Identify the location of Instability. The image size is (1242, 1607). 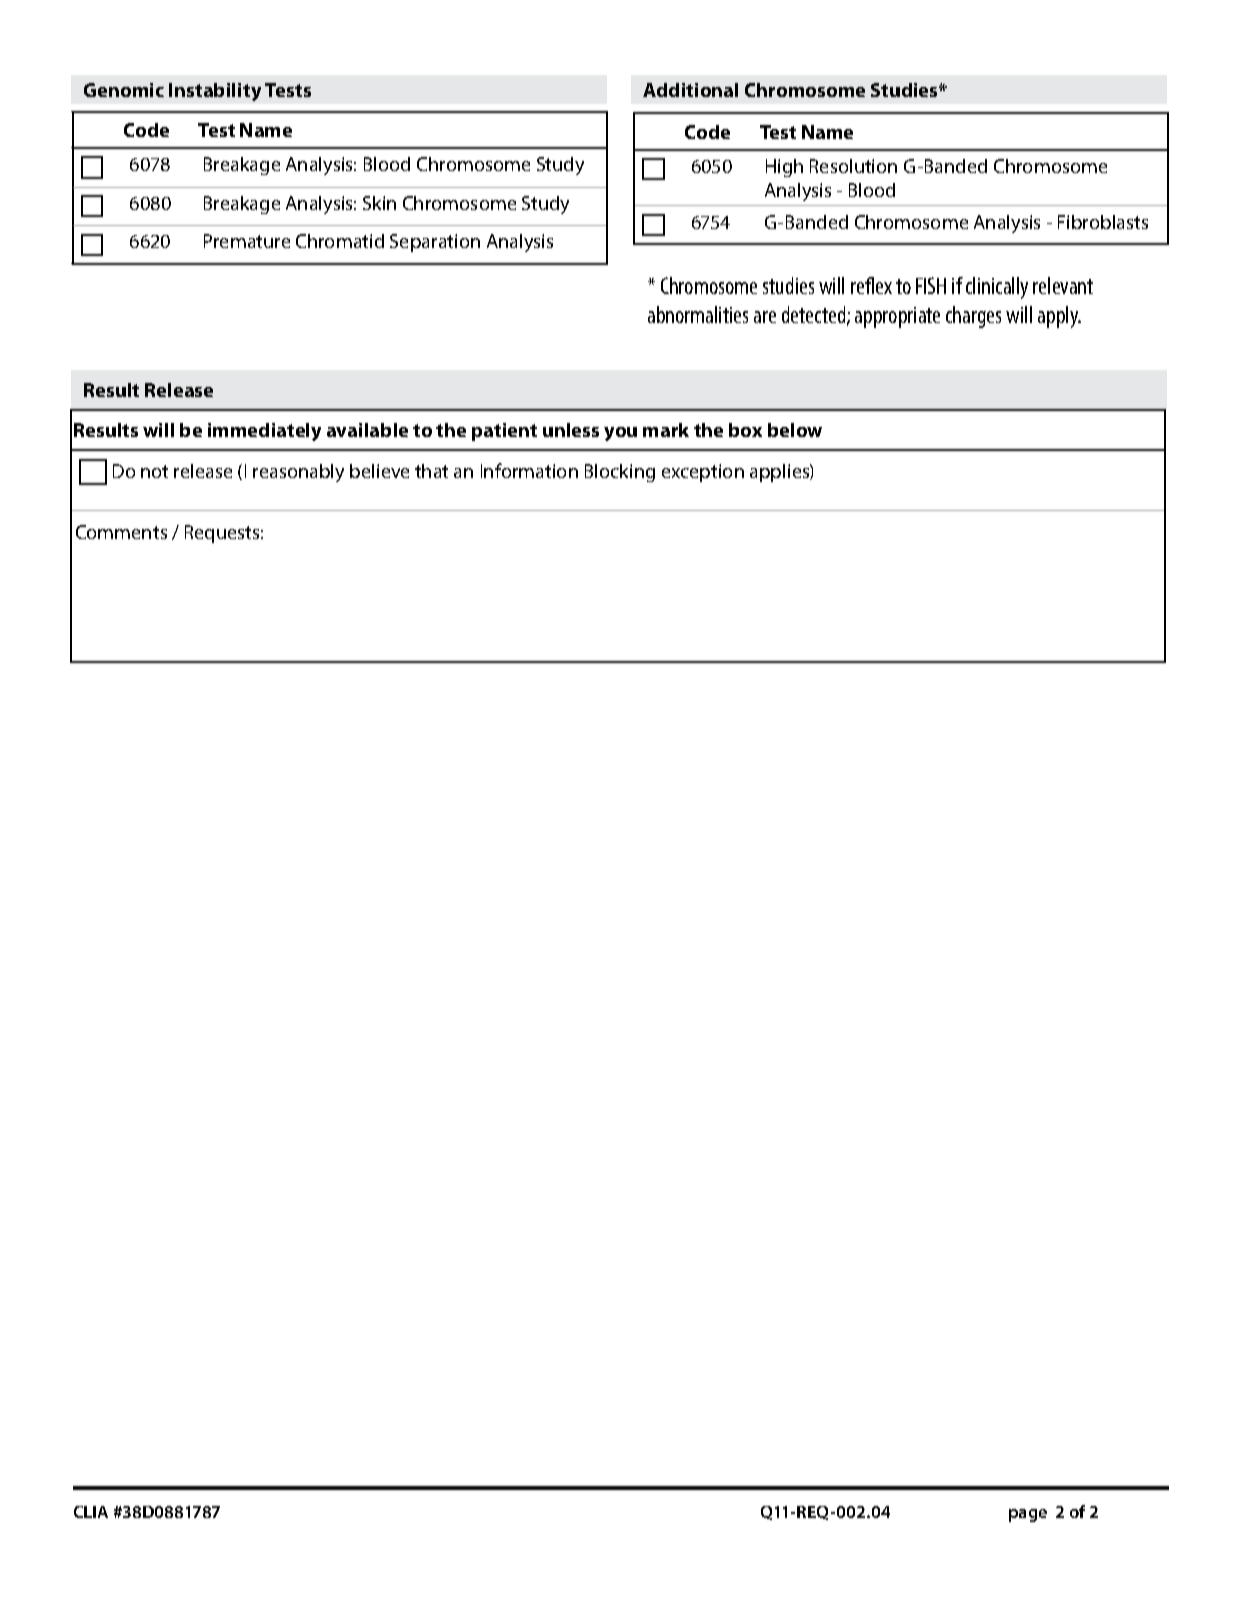
(215, 92).
